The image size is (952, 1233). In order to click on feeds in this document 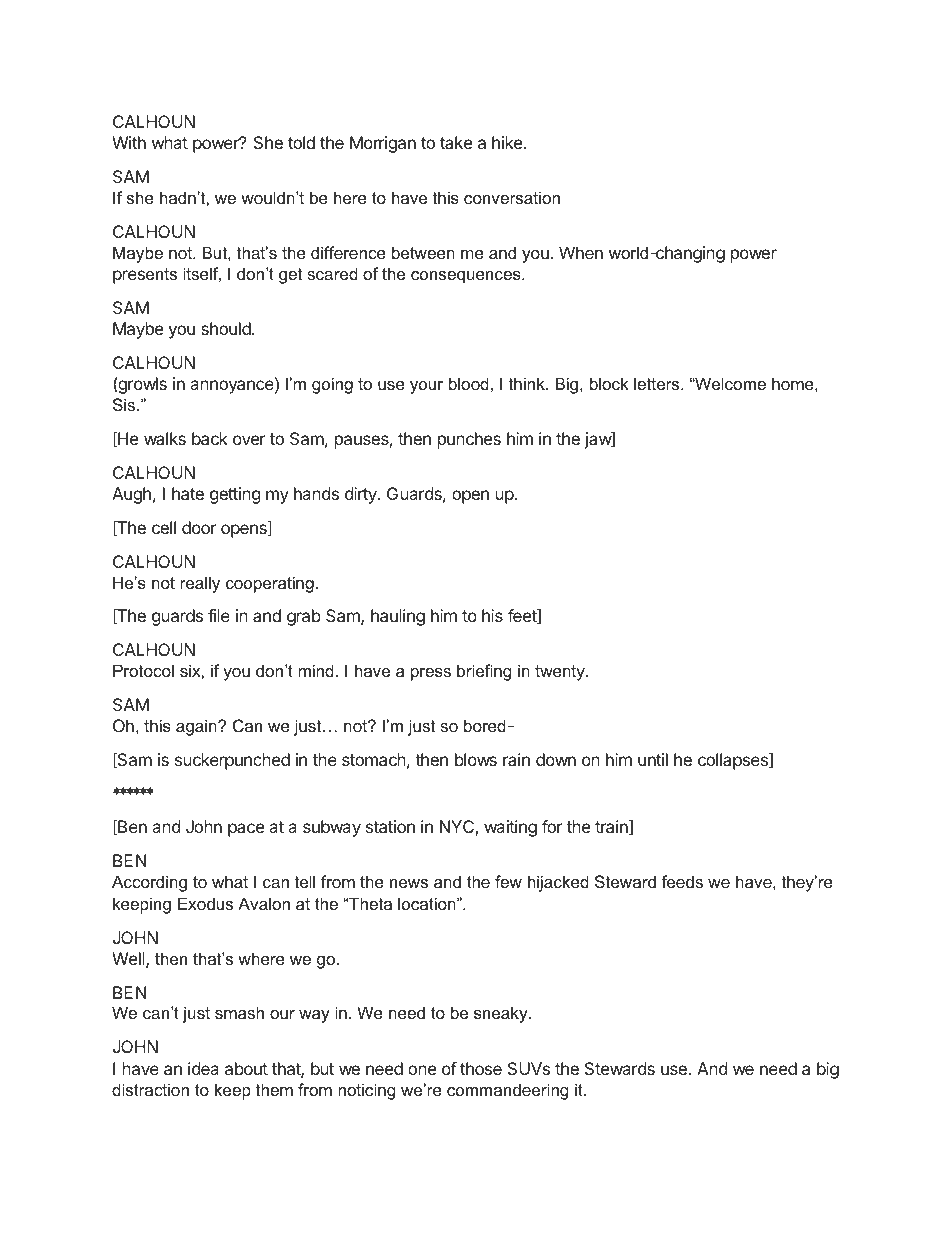, I will do `click(682, 881)`.
